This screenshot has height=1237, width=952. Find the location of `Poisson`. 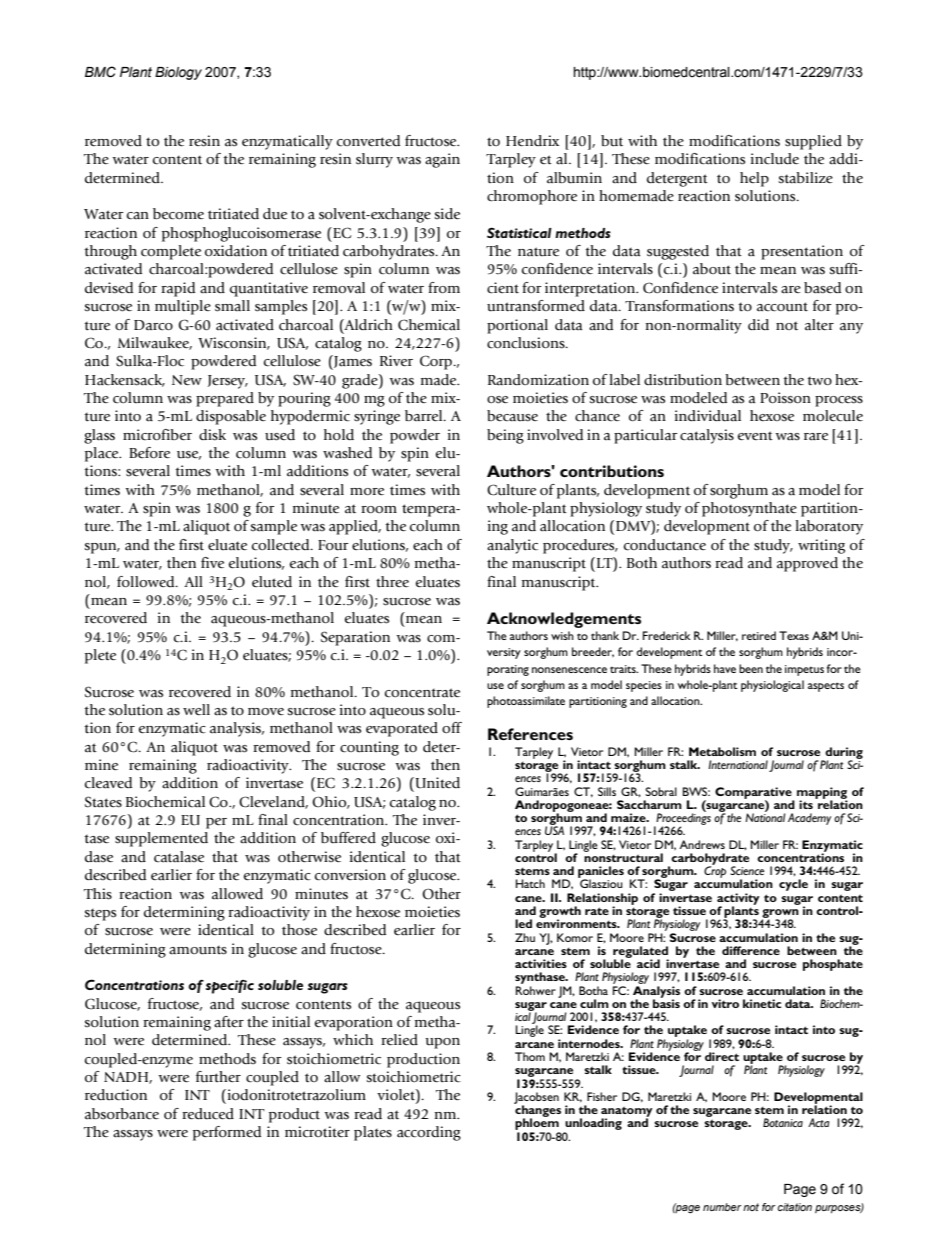

Poisson is located at coordinates (785, 397).
